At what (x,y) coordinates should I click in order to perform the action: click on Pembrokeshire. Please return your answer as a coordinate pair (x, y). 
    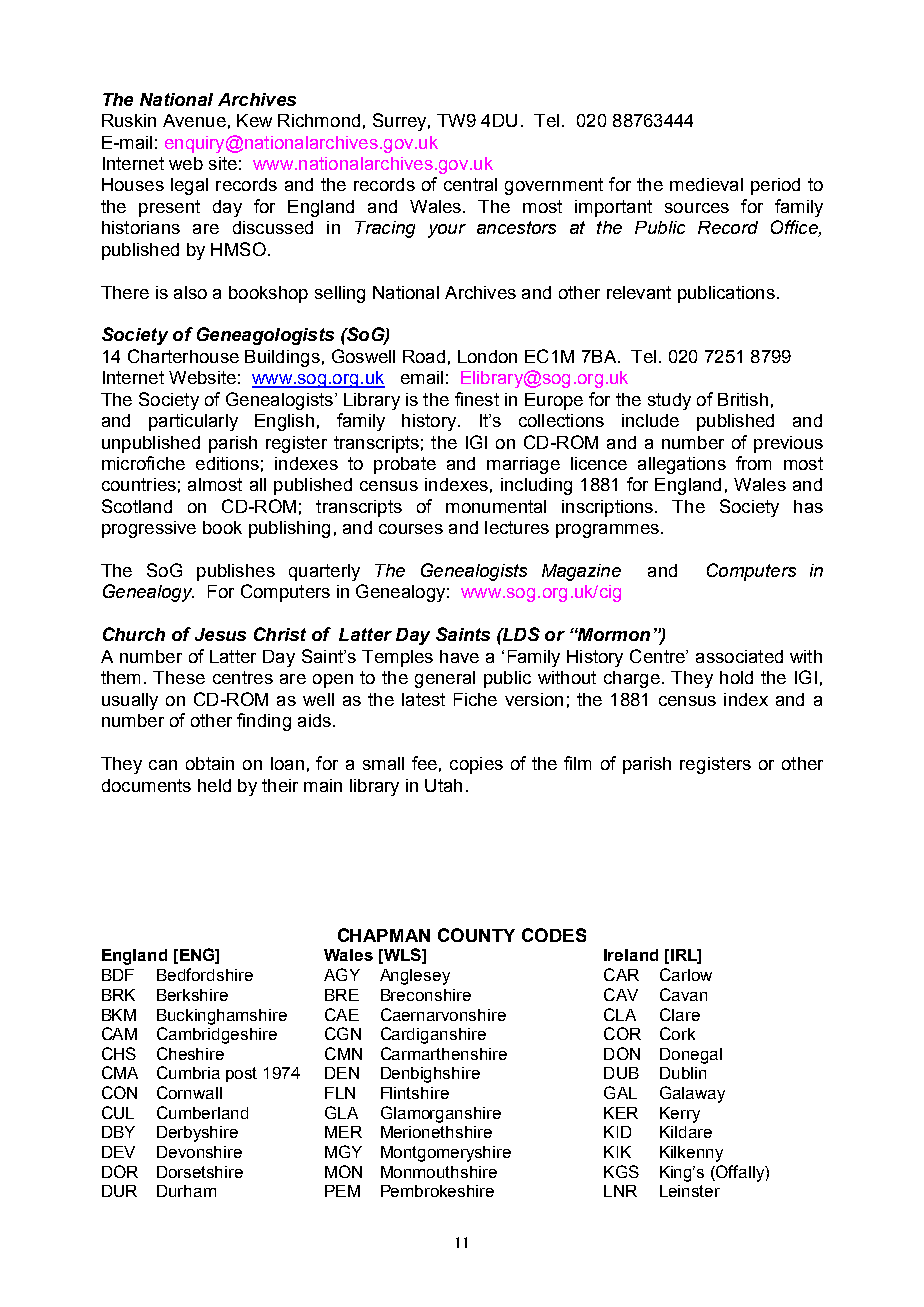
    Looking at the image, I should click on (437, 1191).
